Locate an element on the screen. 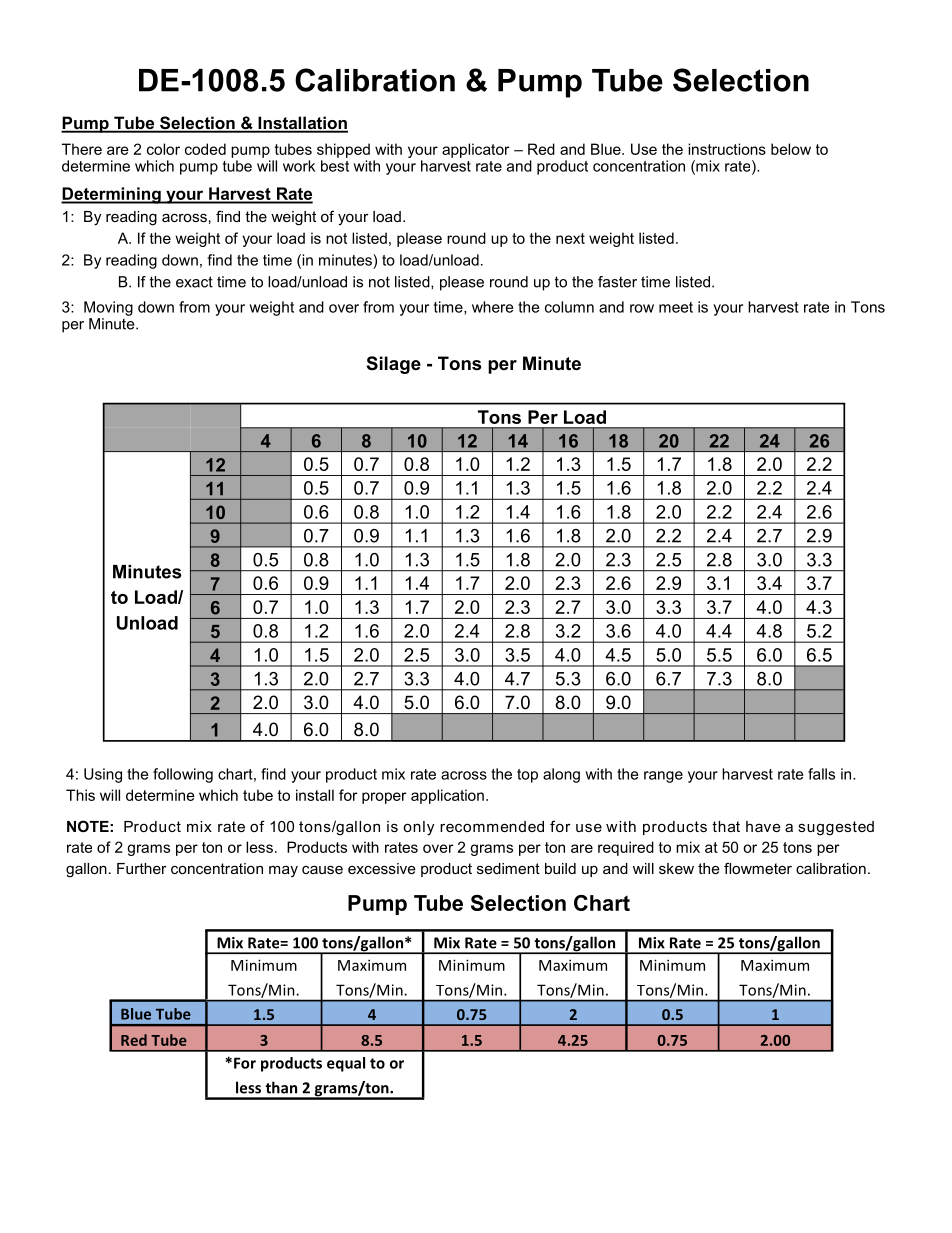 The image size is (952, 1233). equal is located at coordinates (346, 1064).
